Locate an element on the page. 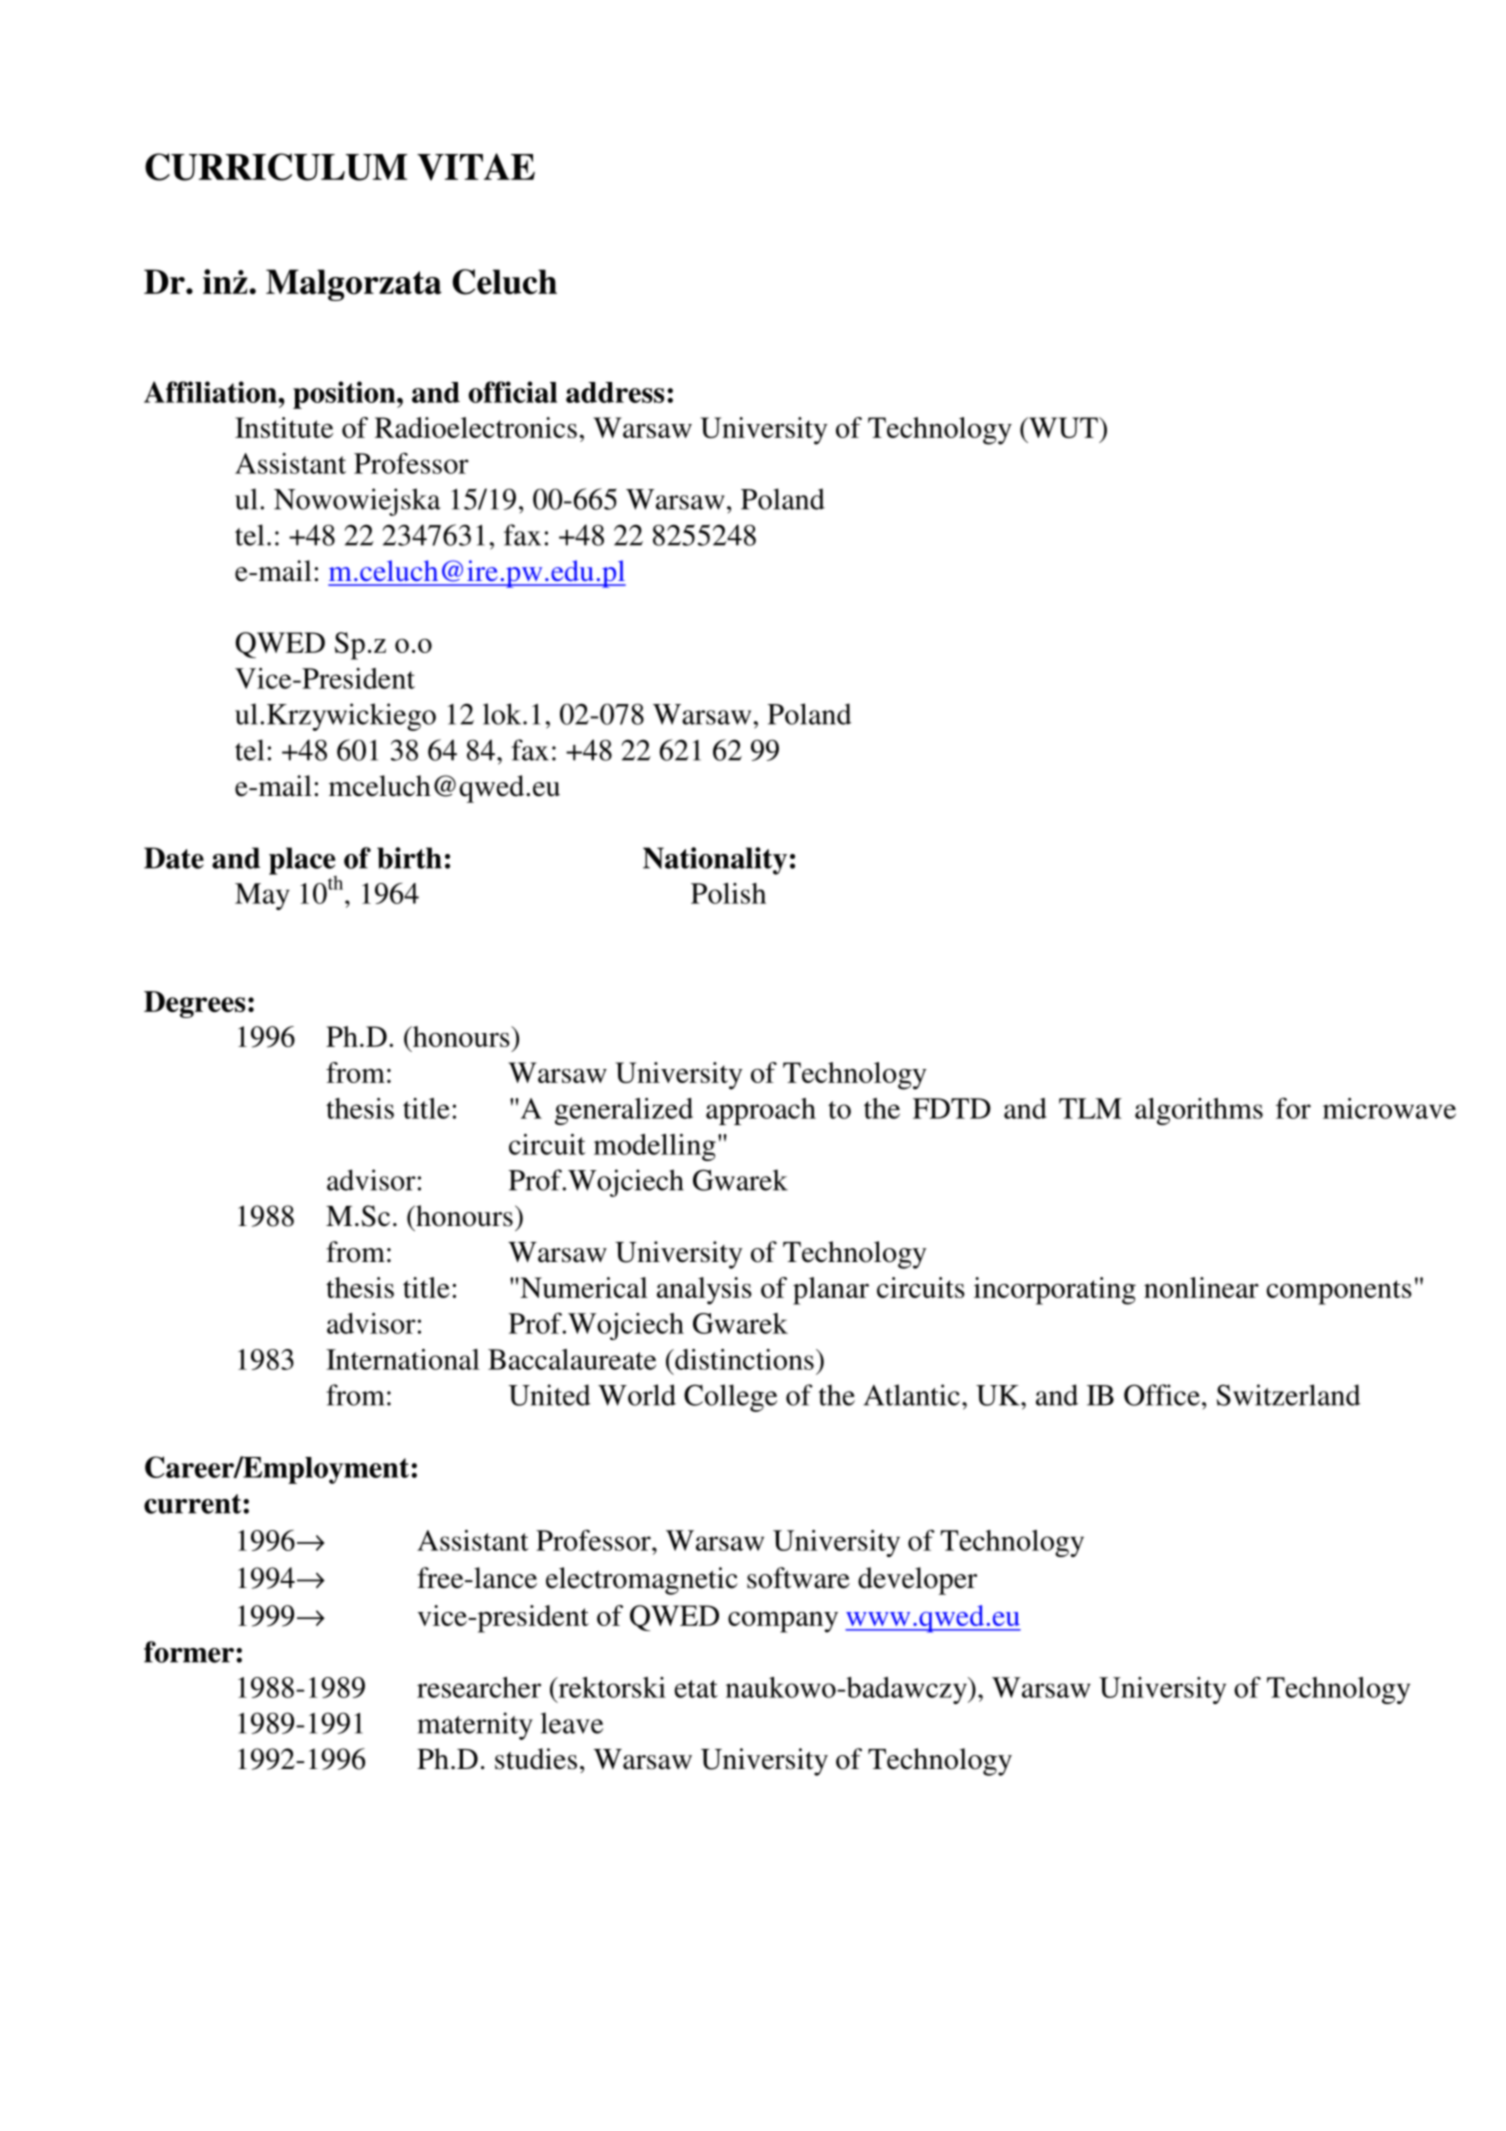  maternity is located at coordinates (475, 1726).
